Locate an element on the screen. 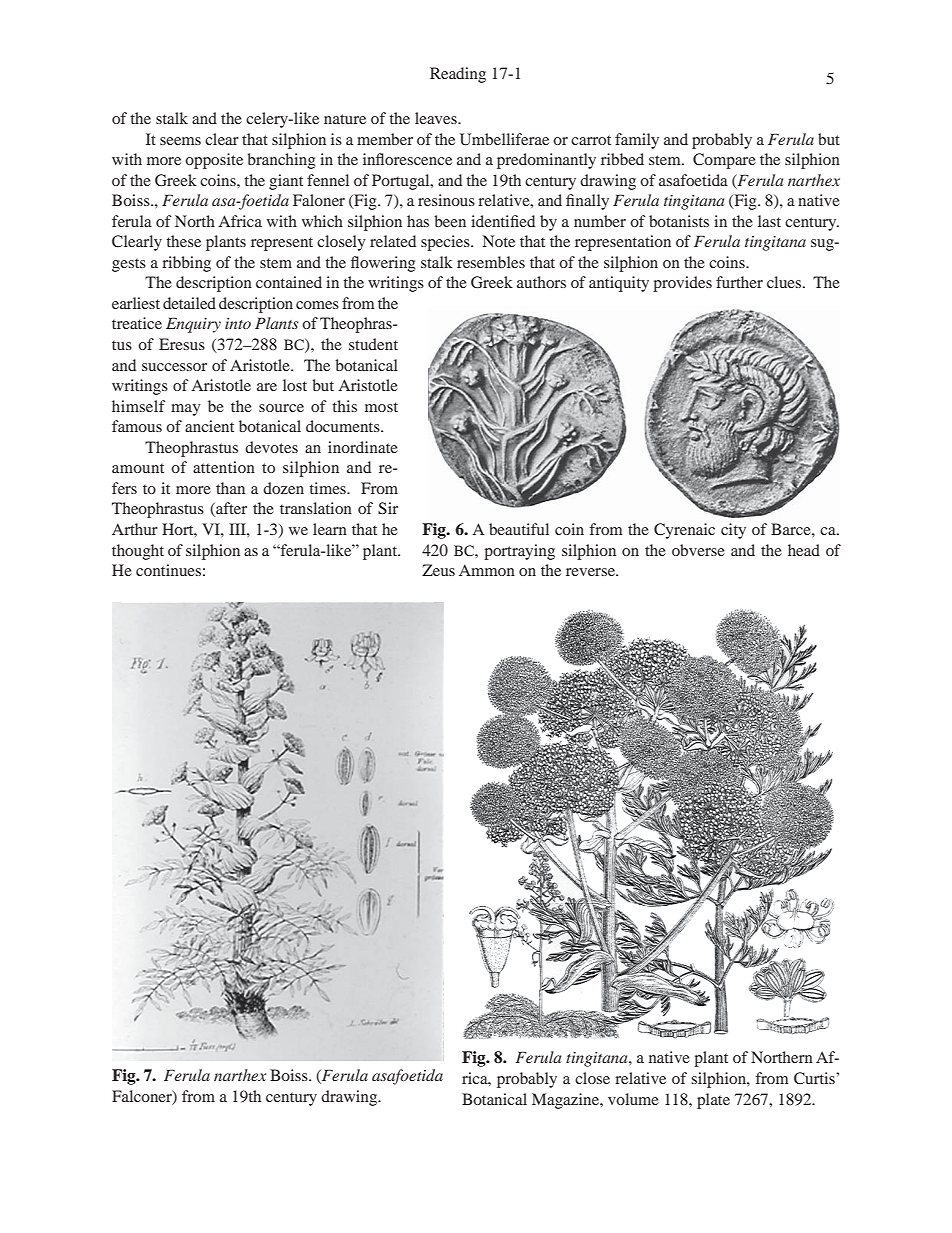 Image resolution: width=952 pixels, height=1233 pixels. leaves is located at coordinates (437, 118).
